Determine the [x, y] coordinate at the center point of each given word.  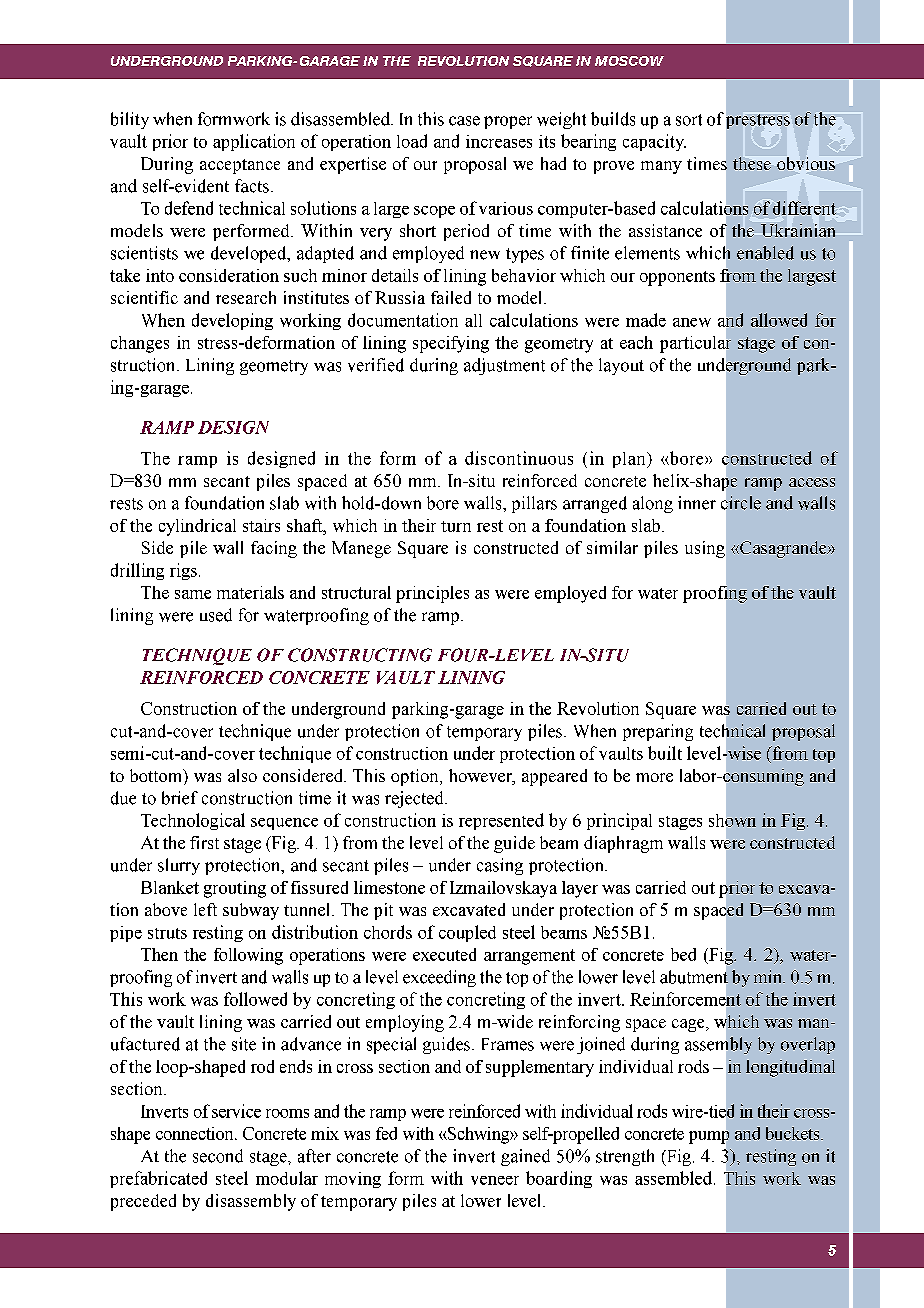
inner [697, 503]
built [665, 753]
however [481, 777]
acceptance [240, 166]
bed [683, 954]
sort [689, 120]
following [248, 956]
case [464, 121]
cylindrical [197, 527]
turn [456, 526]
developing [232, 321]
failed [451, 297]
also [242, 775]
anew [692, 322]
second [218, 1156]
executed [444, 954]
